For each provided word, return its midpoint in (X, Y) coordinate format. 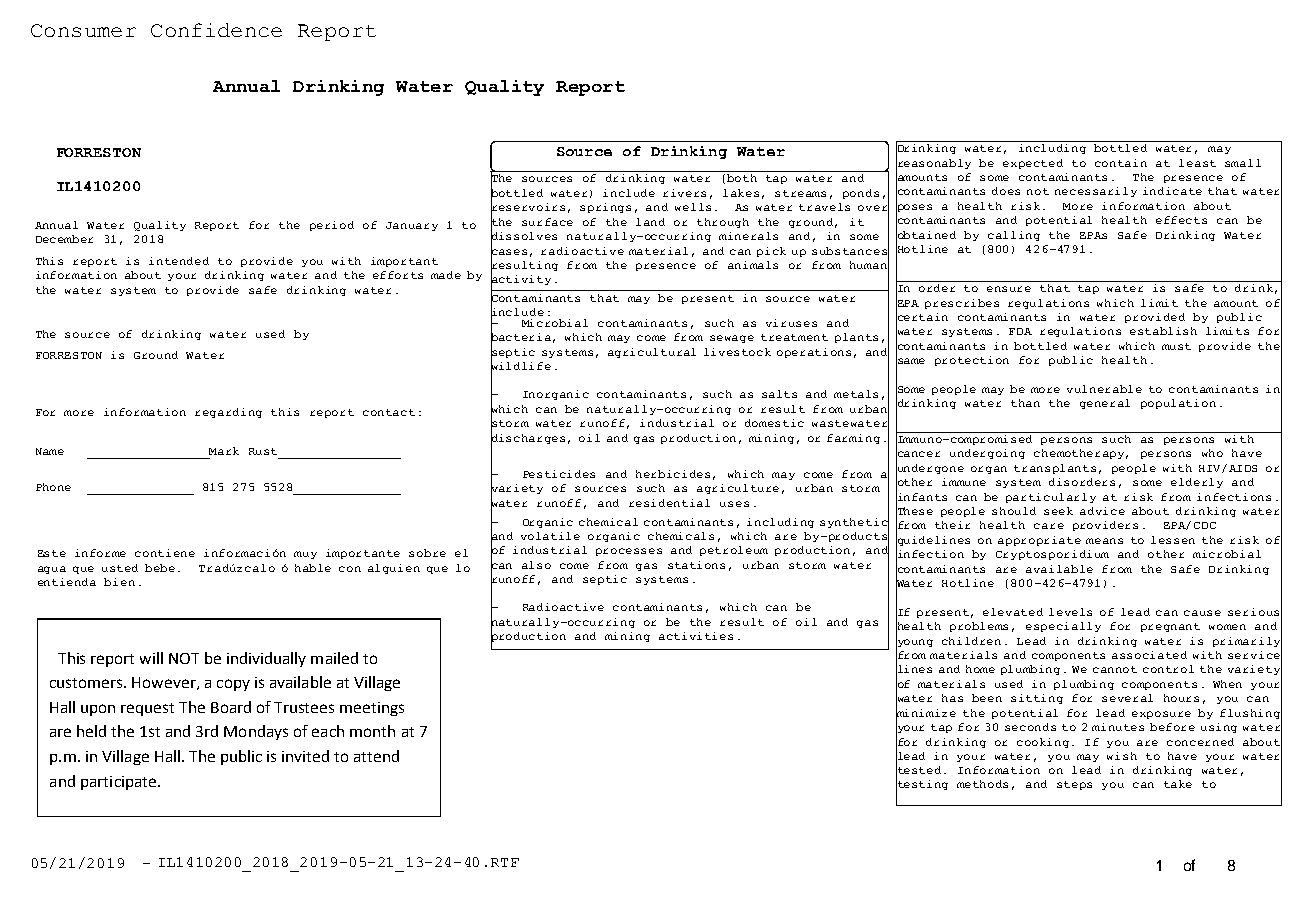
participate (120, 783)
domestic (774, 423)
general (1105, 404)
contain (1121, 163)
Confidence (216, 30)
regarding (228, 413)
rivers (684, 193)
